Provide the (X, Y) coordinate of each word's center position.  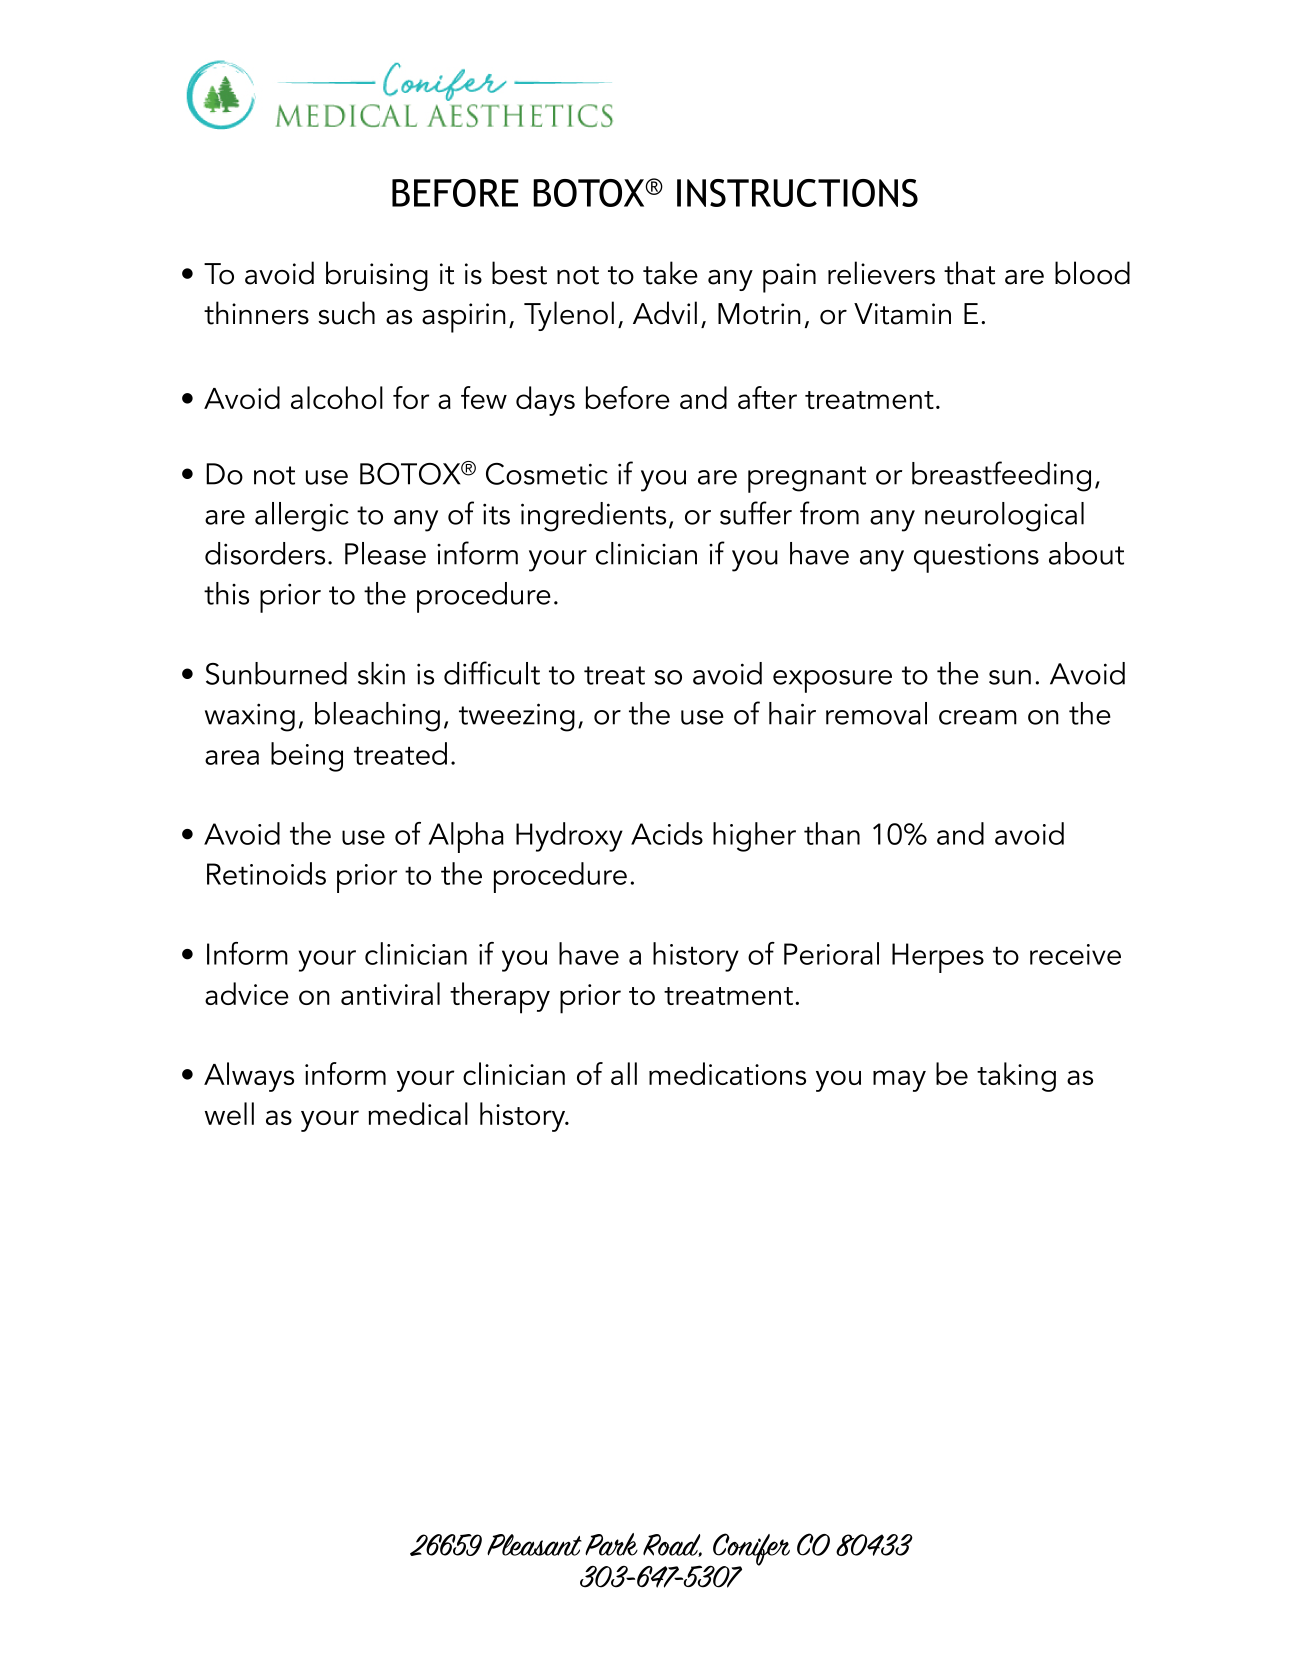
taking (1016, 1077)
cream (978, 717)
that (969, 273)
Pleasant (534, 1545)
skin (381, 673)
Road (672, 1545)
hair (792, 713)
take (670, 273)
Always (249, 1077)
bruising (377, 276)
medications (727, 1073)
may (899, 1081)
